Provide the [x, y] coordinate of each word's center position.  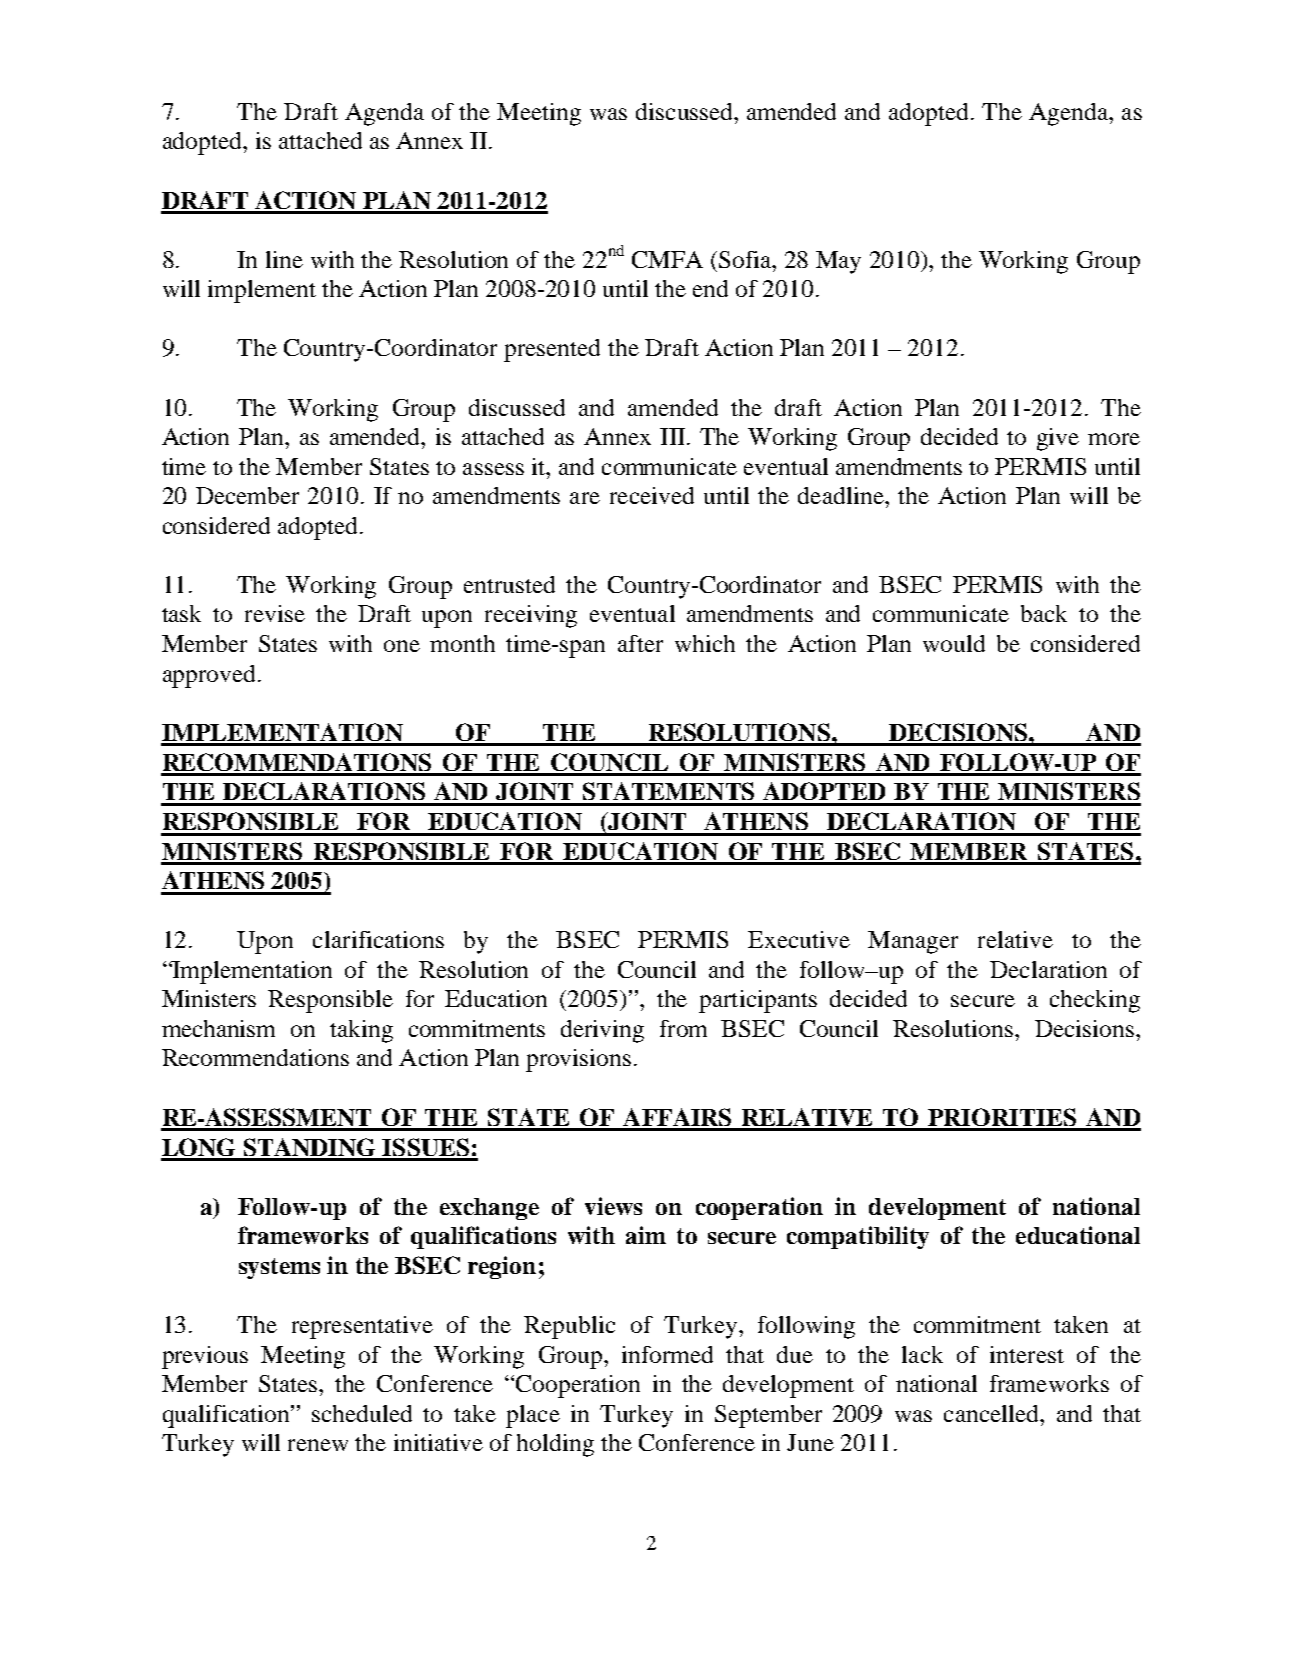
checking [1095, 1001]
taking [361, 1031]
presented [552, 350]
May [838, 262]
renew [318, 1445]
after [640, 643]
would [954, 643]
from [683, 1028]
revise [275, 613]
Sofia [746, 259]
